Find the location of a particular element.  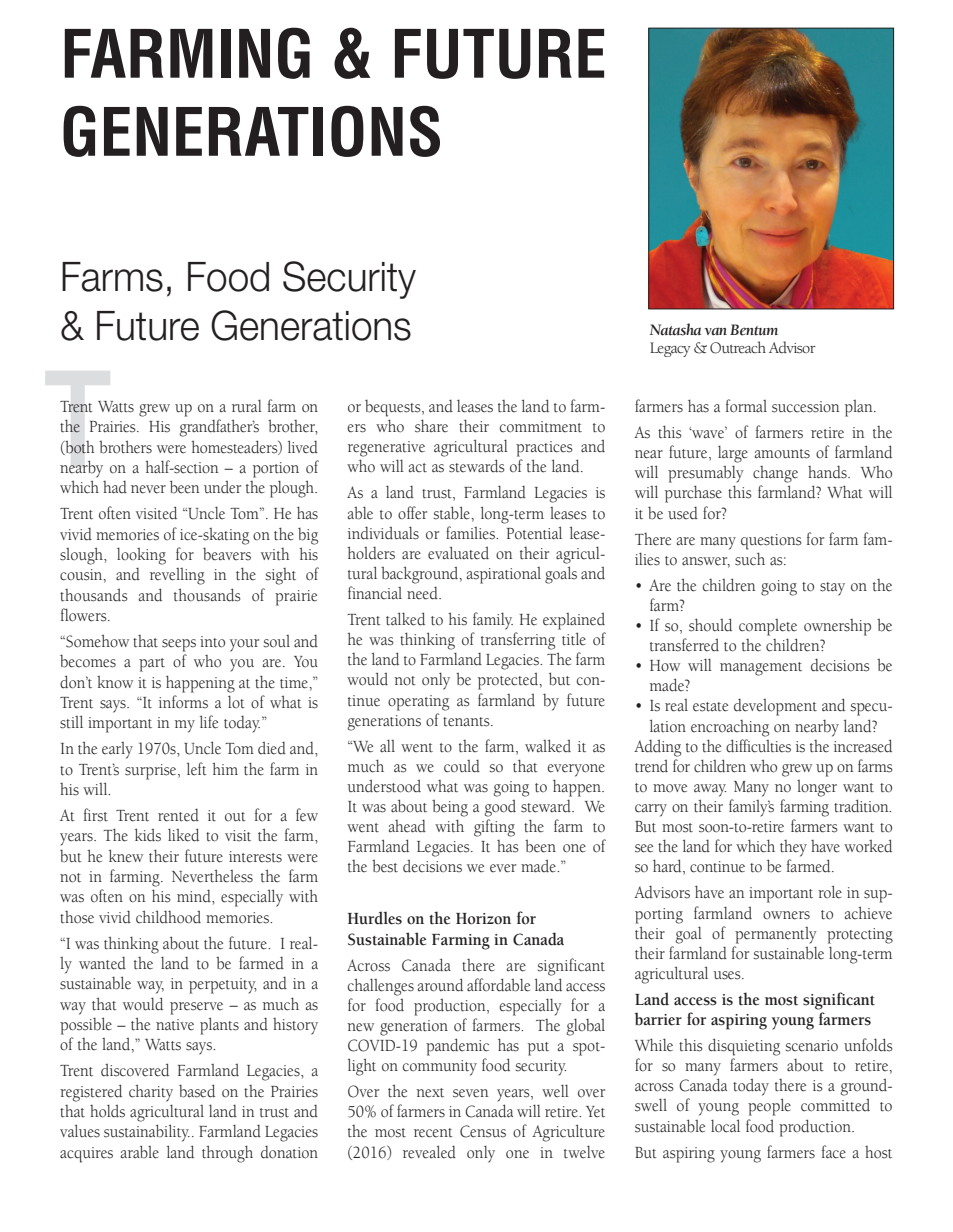

bequests is located at coordinates (394, 408).
